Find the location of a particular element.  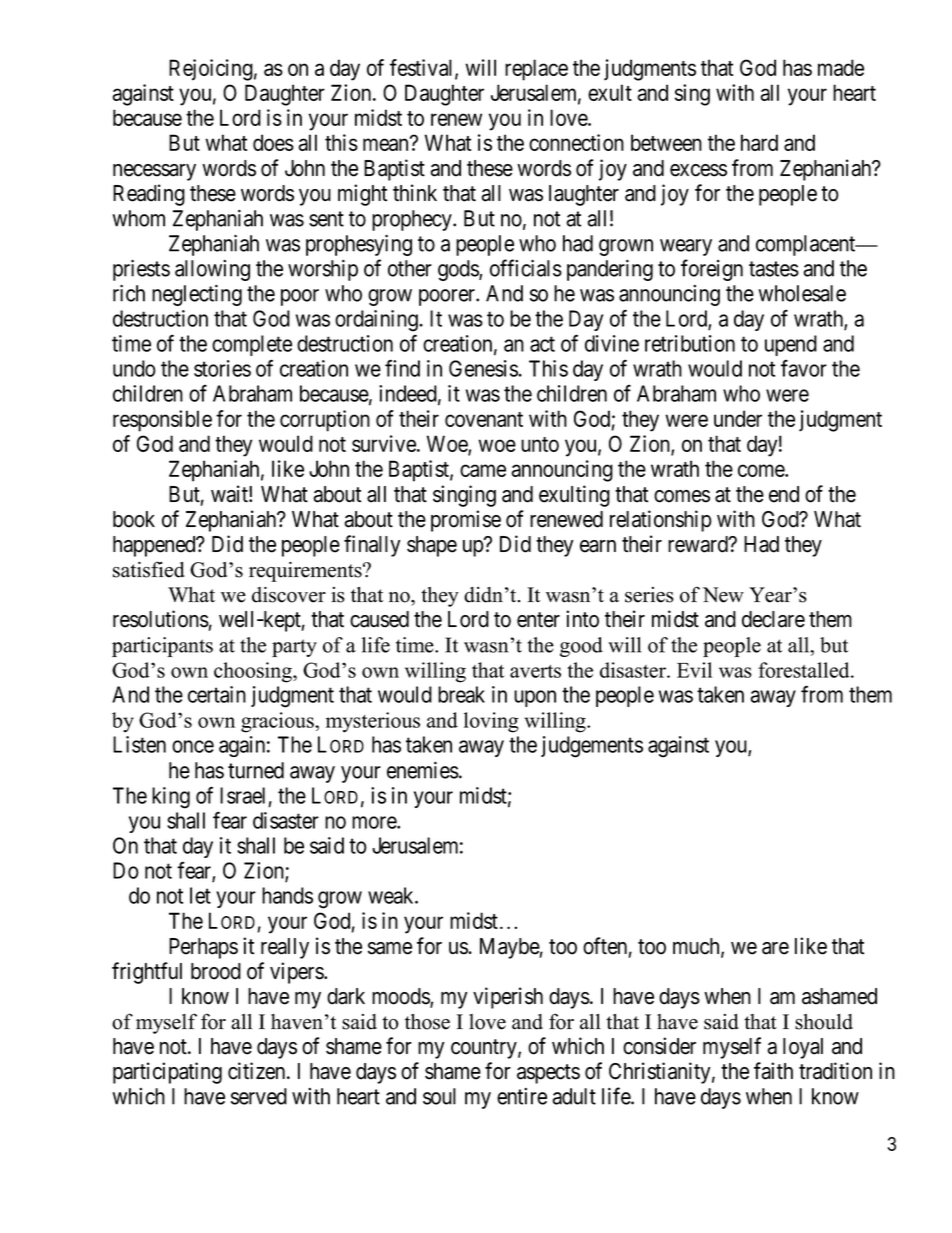

weak is located at coordinates (392, 895).
